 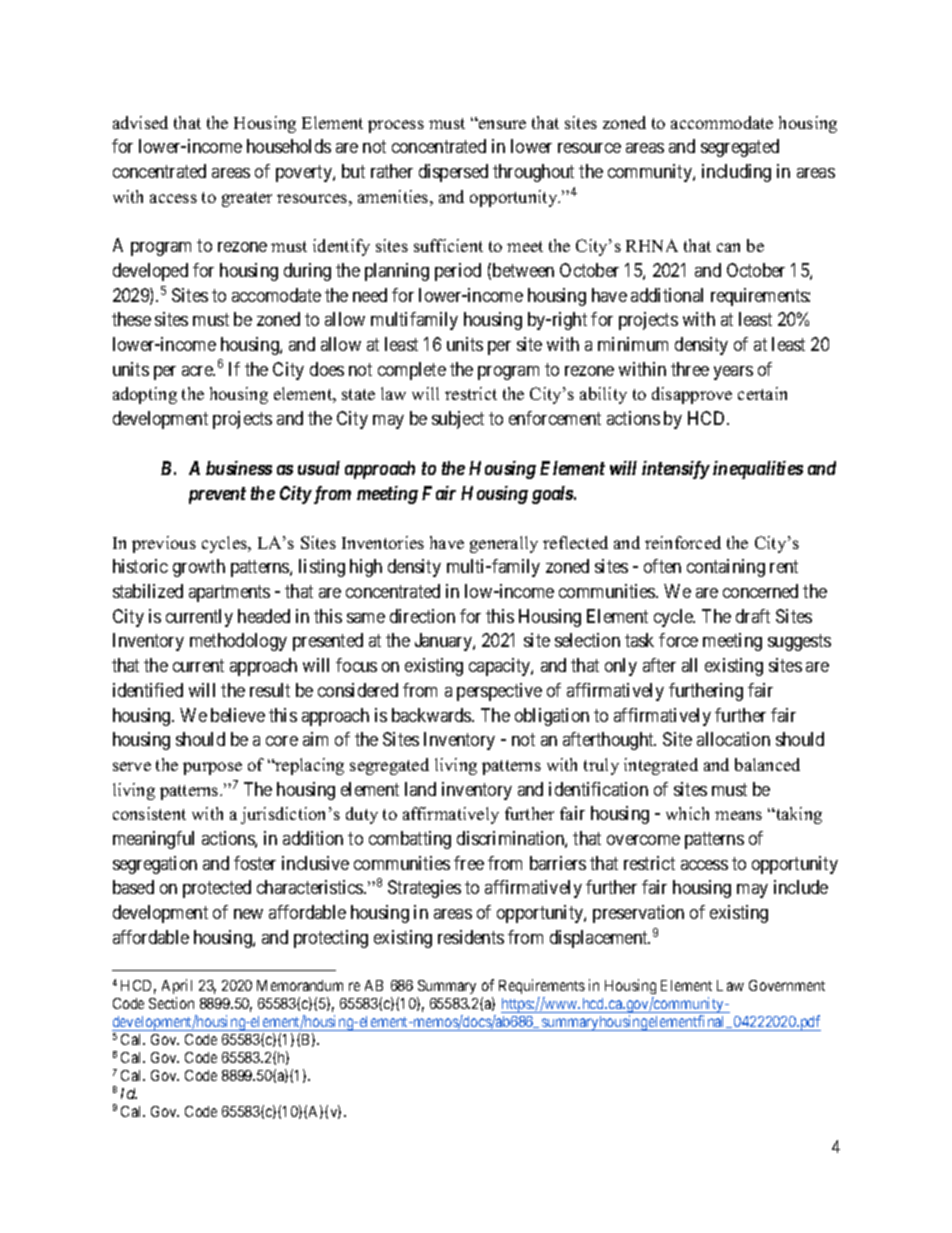 I want to click on perspective, so click(x=499, y=692).
